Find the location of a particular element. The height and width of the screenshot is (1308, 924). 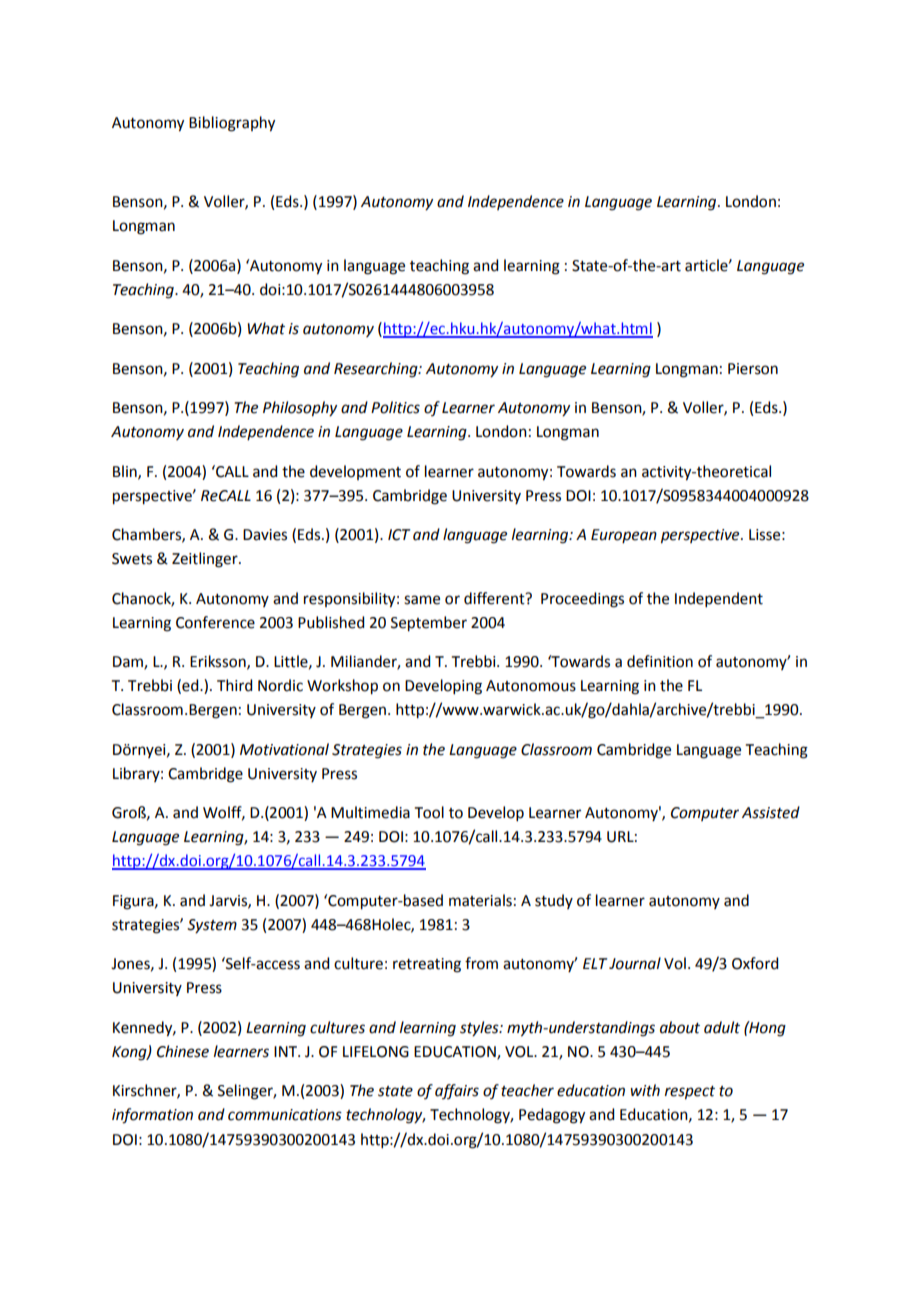

European is located at coordinates (624, 536).
